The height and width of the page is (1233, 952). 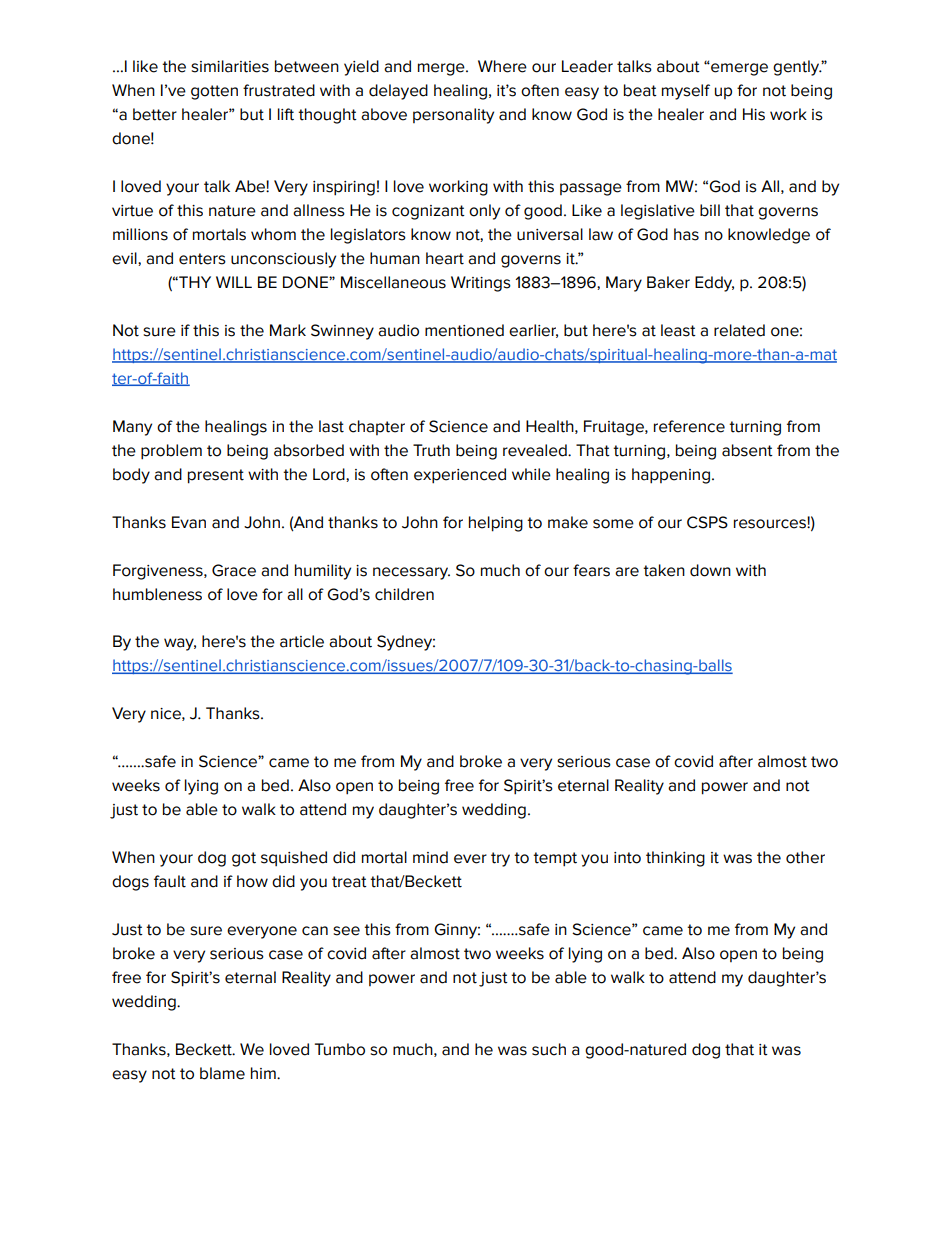 I want to click on gotten, so click(x=214, y=92).
